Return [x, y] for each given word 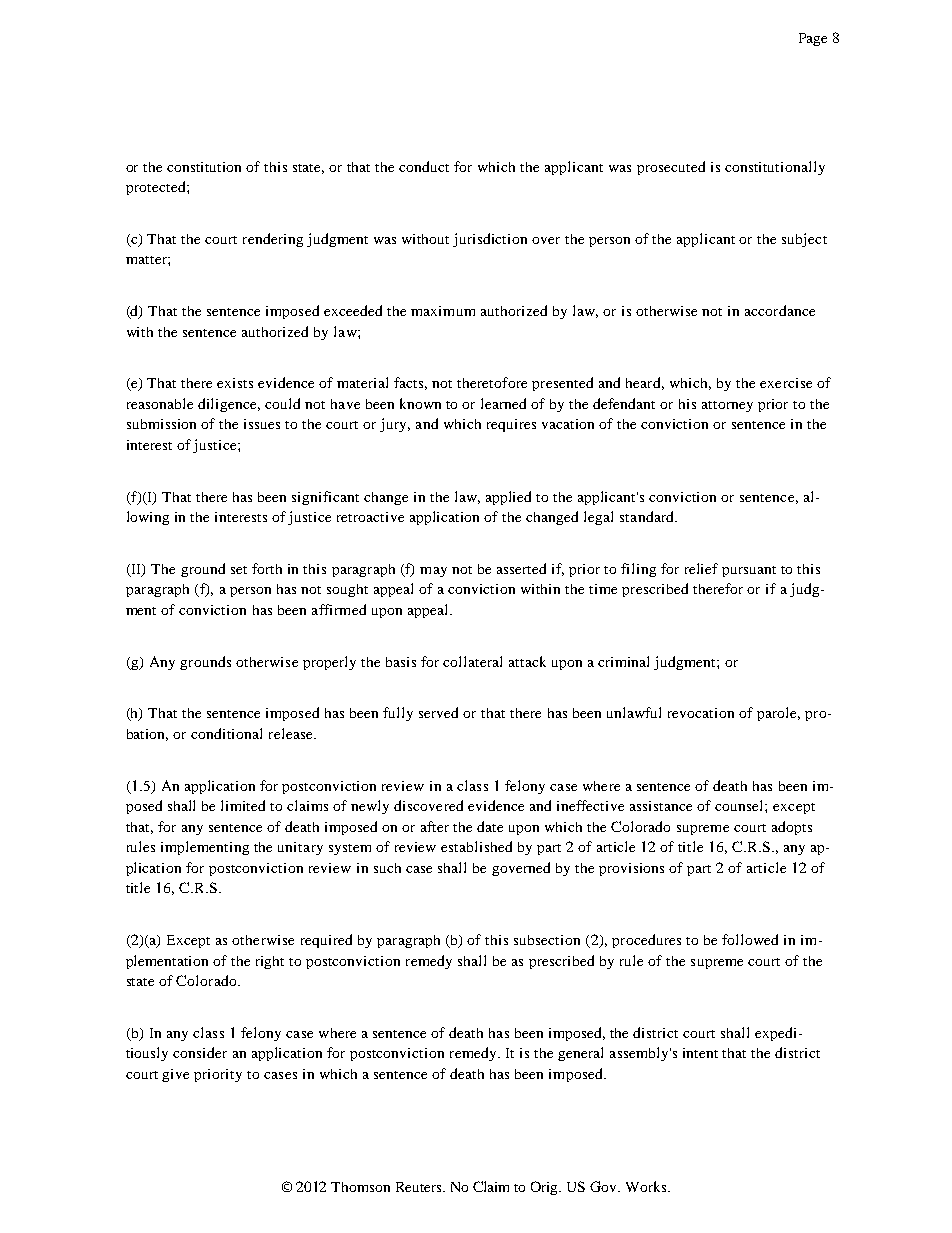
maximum [443, 311]
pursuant [749, 571]
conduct [424, 166]
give [175, 1075]
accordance [780, 310]
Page [813, 39]
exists [235, 383]
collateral [472, 661]
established [476, 846]
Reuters [420, 1187]
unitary [300, 848]
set [239, 570]
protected [157, 188]
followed [750, 939]
